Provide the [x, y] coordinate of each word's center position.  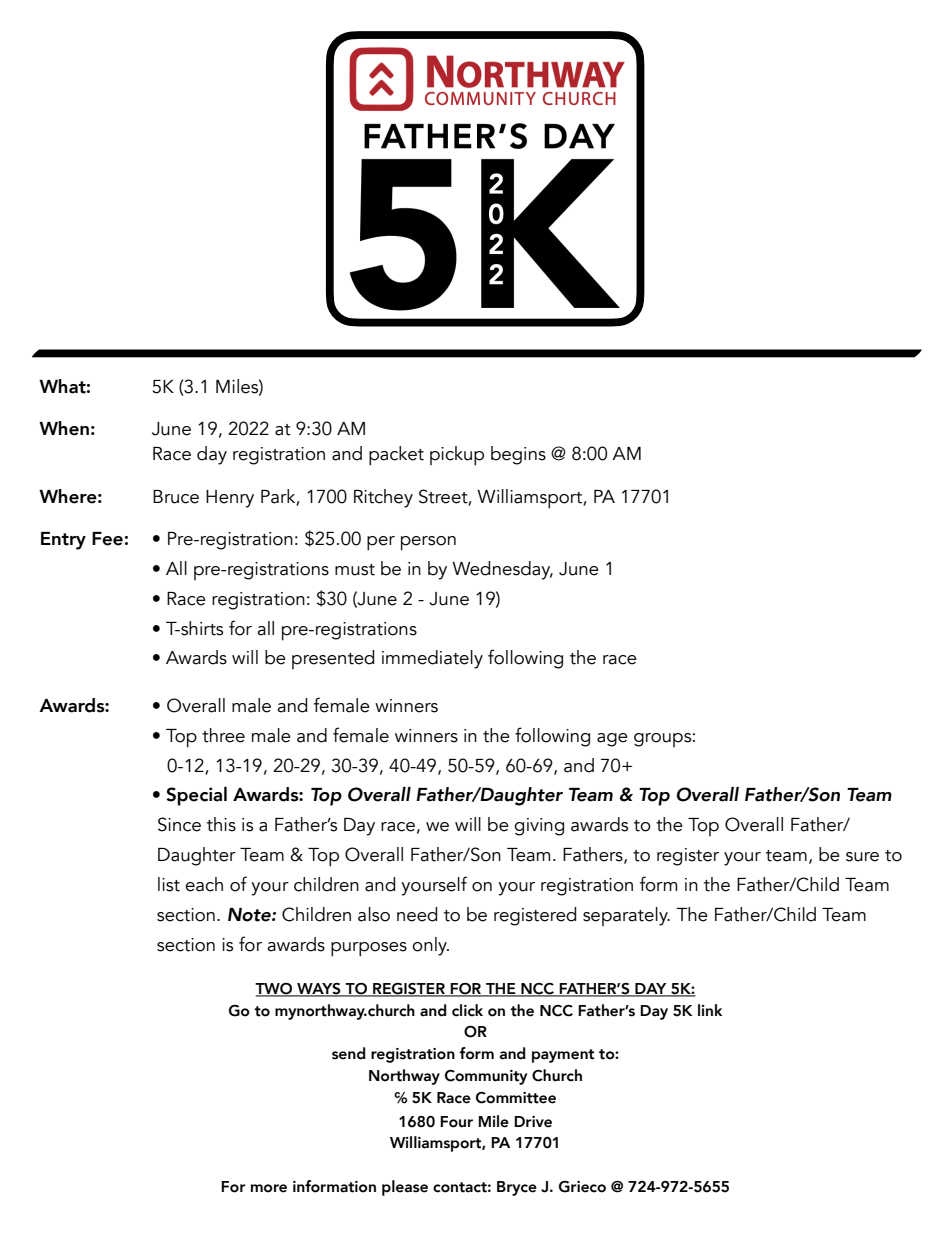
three [223, 735]
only [430, 946]
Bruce [176, 497]
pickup [457, 456]
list [169, 884]
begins [518, 455]
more [269, 1188]
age [612, 740]
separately [626, 916]
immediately [432, 659]
